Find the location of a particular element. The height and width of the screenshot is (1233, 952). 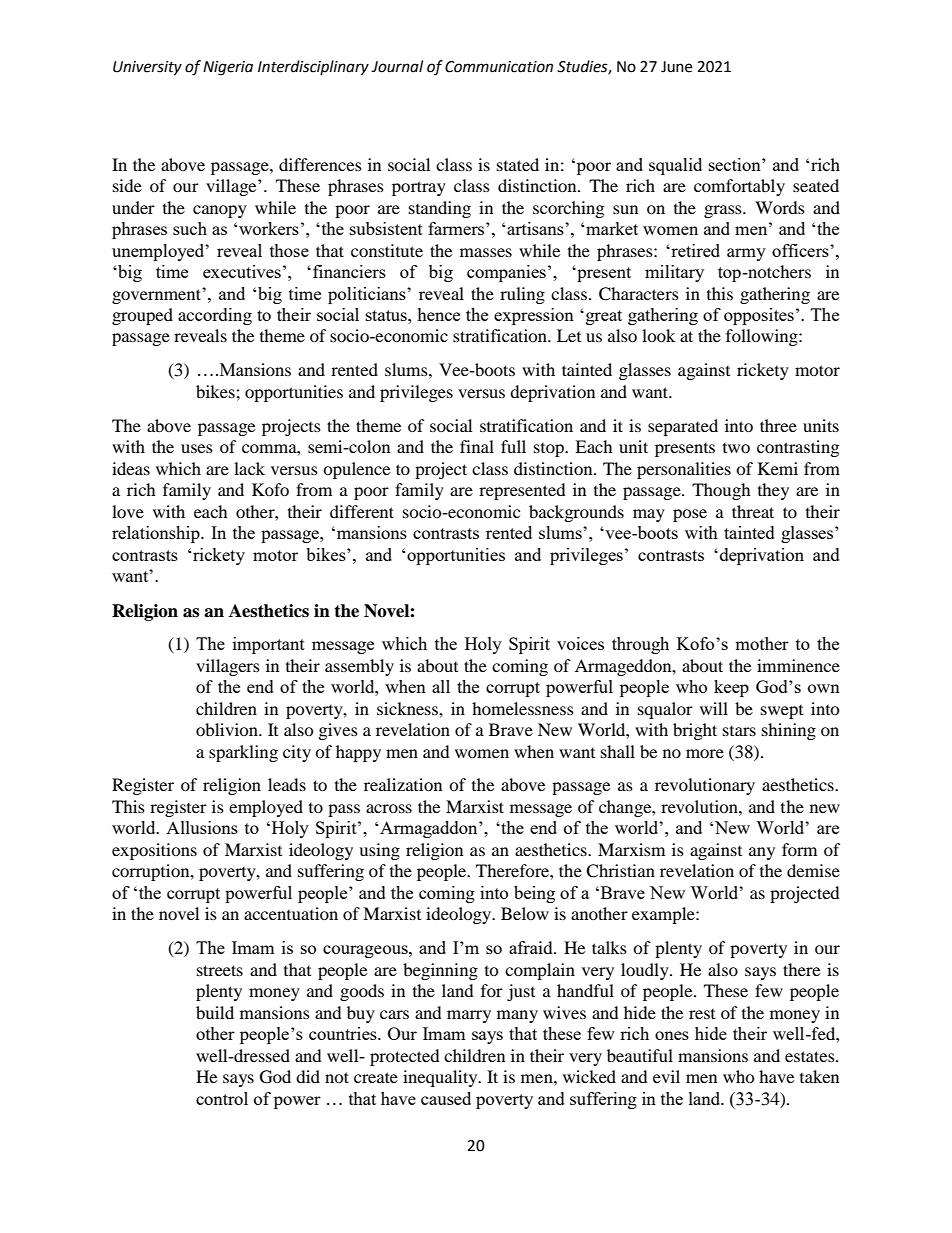

inequality is located at coordinates (441, 1078).
